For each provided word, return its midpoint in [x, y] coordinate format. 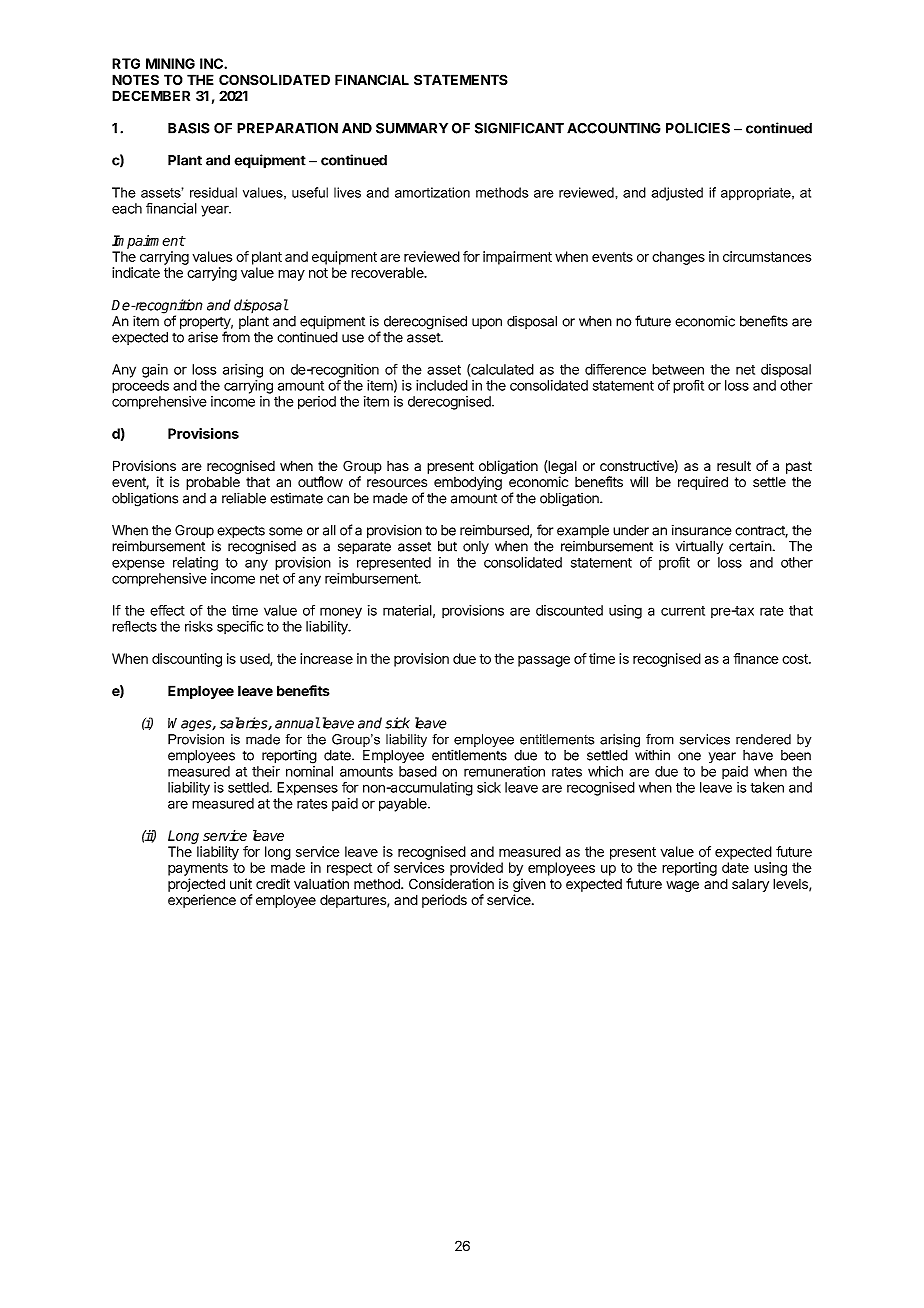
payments [198, 869]
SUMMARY [412, 128]
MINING [170, 63]
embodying [468, 483]
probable [213, 483]
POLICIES [698, 128]
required [703, 483]
